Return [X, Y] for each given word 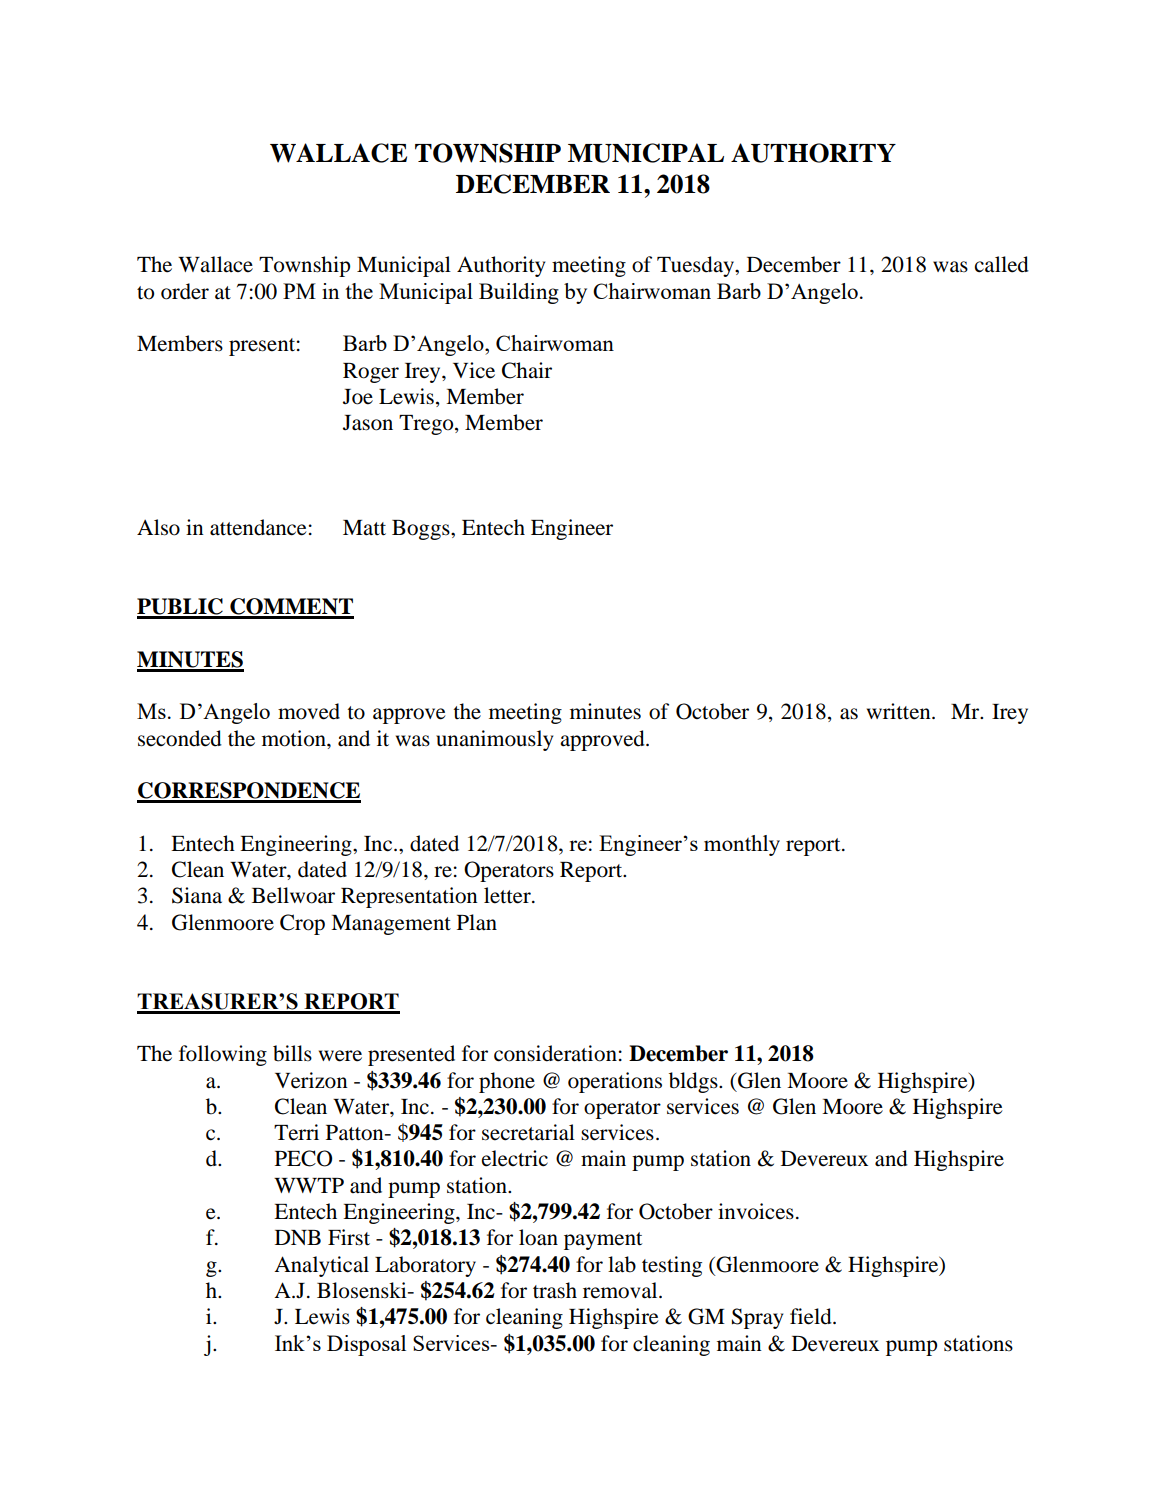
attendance [258, 527]
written [900, 711]
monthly [742, 845]
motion [295, 738]
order [185, 291]
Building [519, 293]
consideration [555, 1053]
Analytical [321, 1266]
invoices [756, 1211]
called [1002, 264]
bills [292, 1053]
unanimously [494, 740]
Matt [364, 528]
